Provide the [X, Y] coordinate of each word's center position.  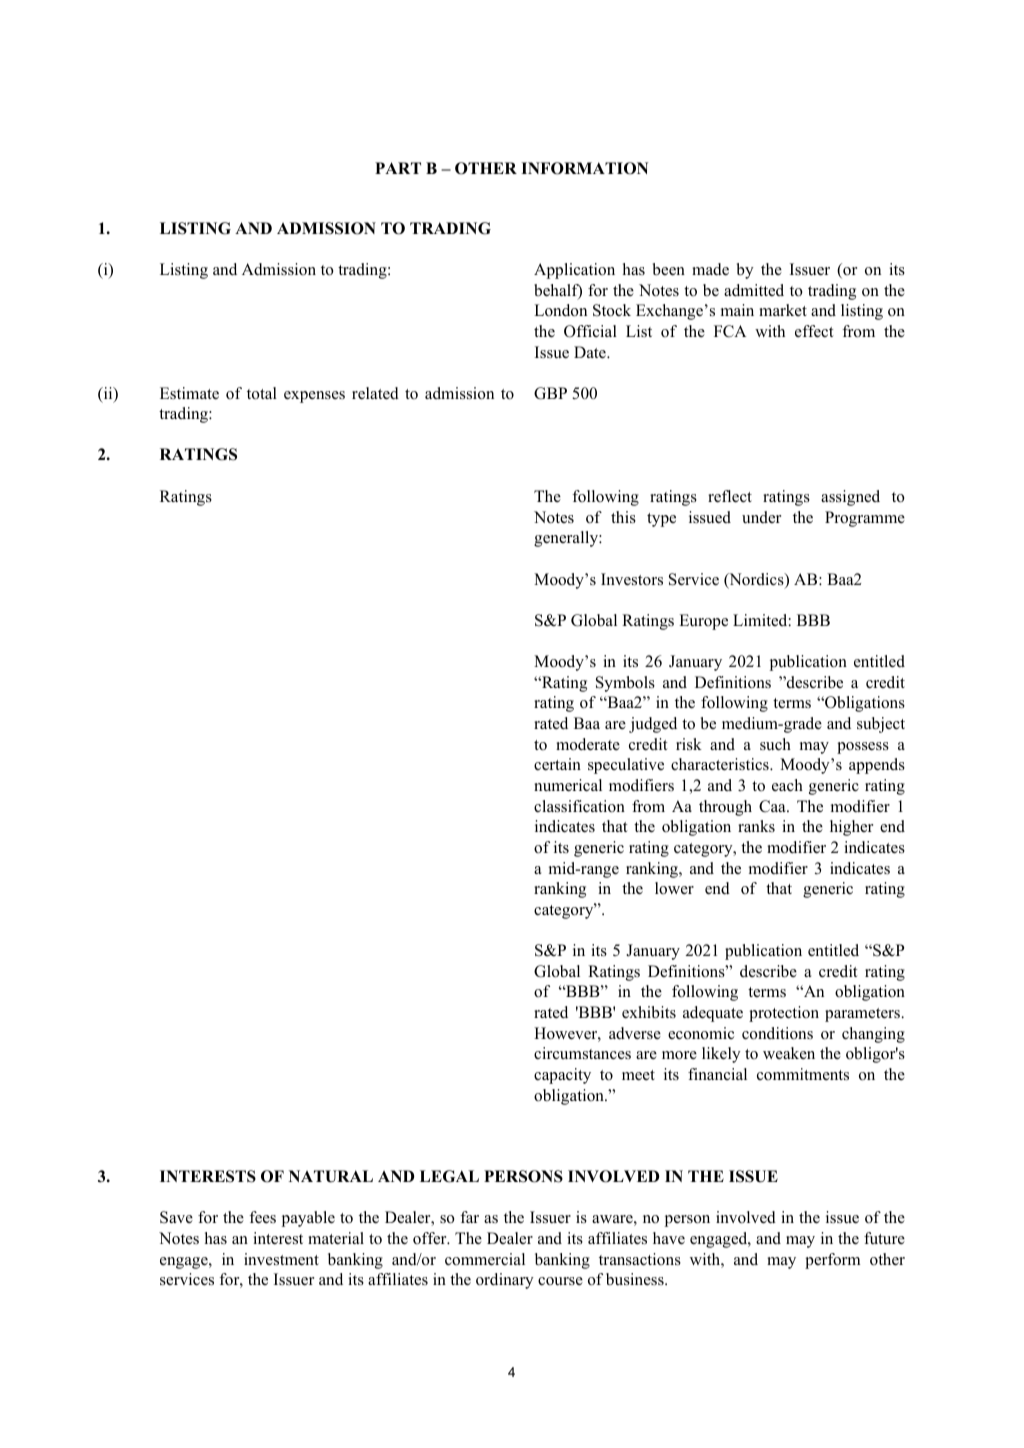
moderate [588, 744]
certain [557, 764]
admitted [754, 290]
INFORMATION [584, 168]
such [775, 744]
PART [398, 168]
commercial [485, 1259]
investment [281, 1259]
